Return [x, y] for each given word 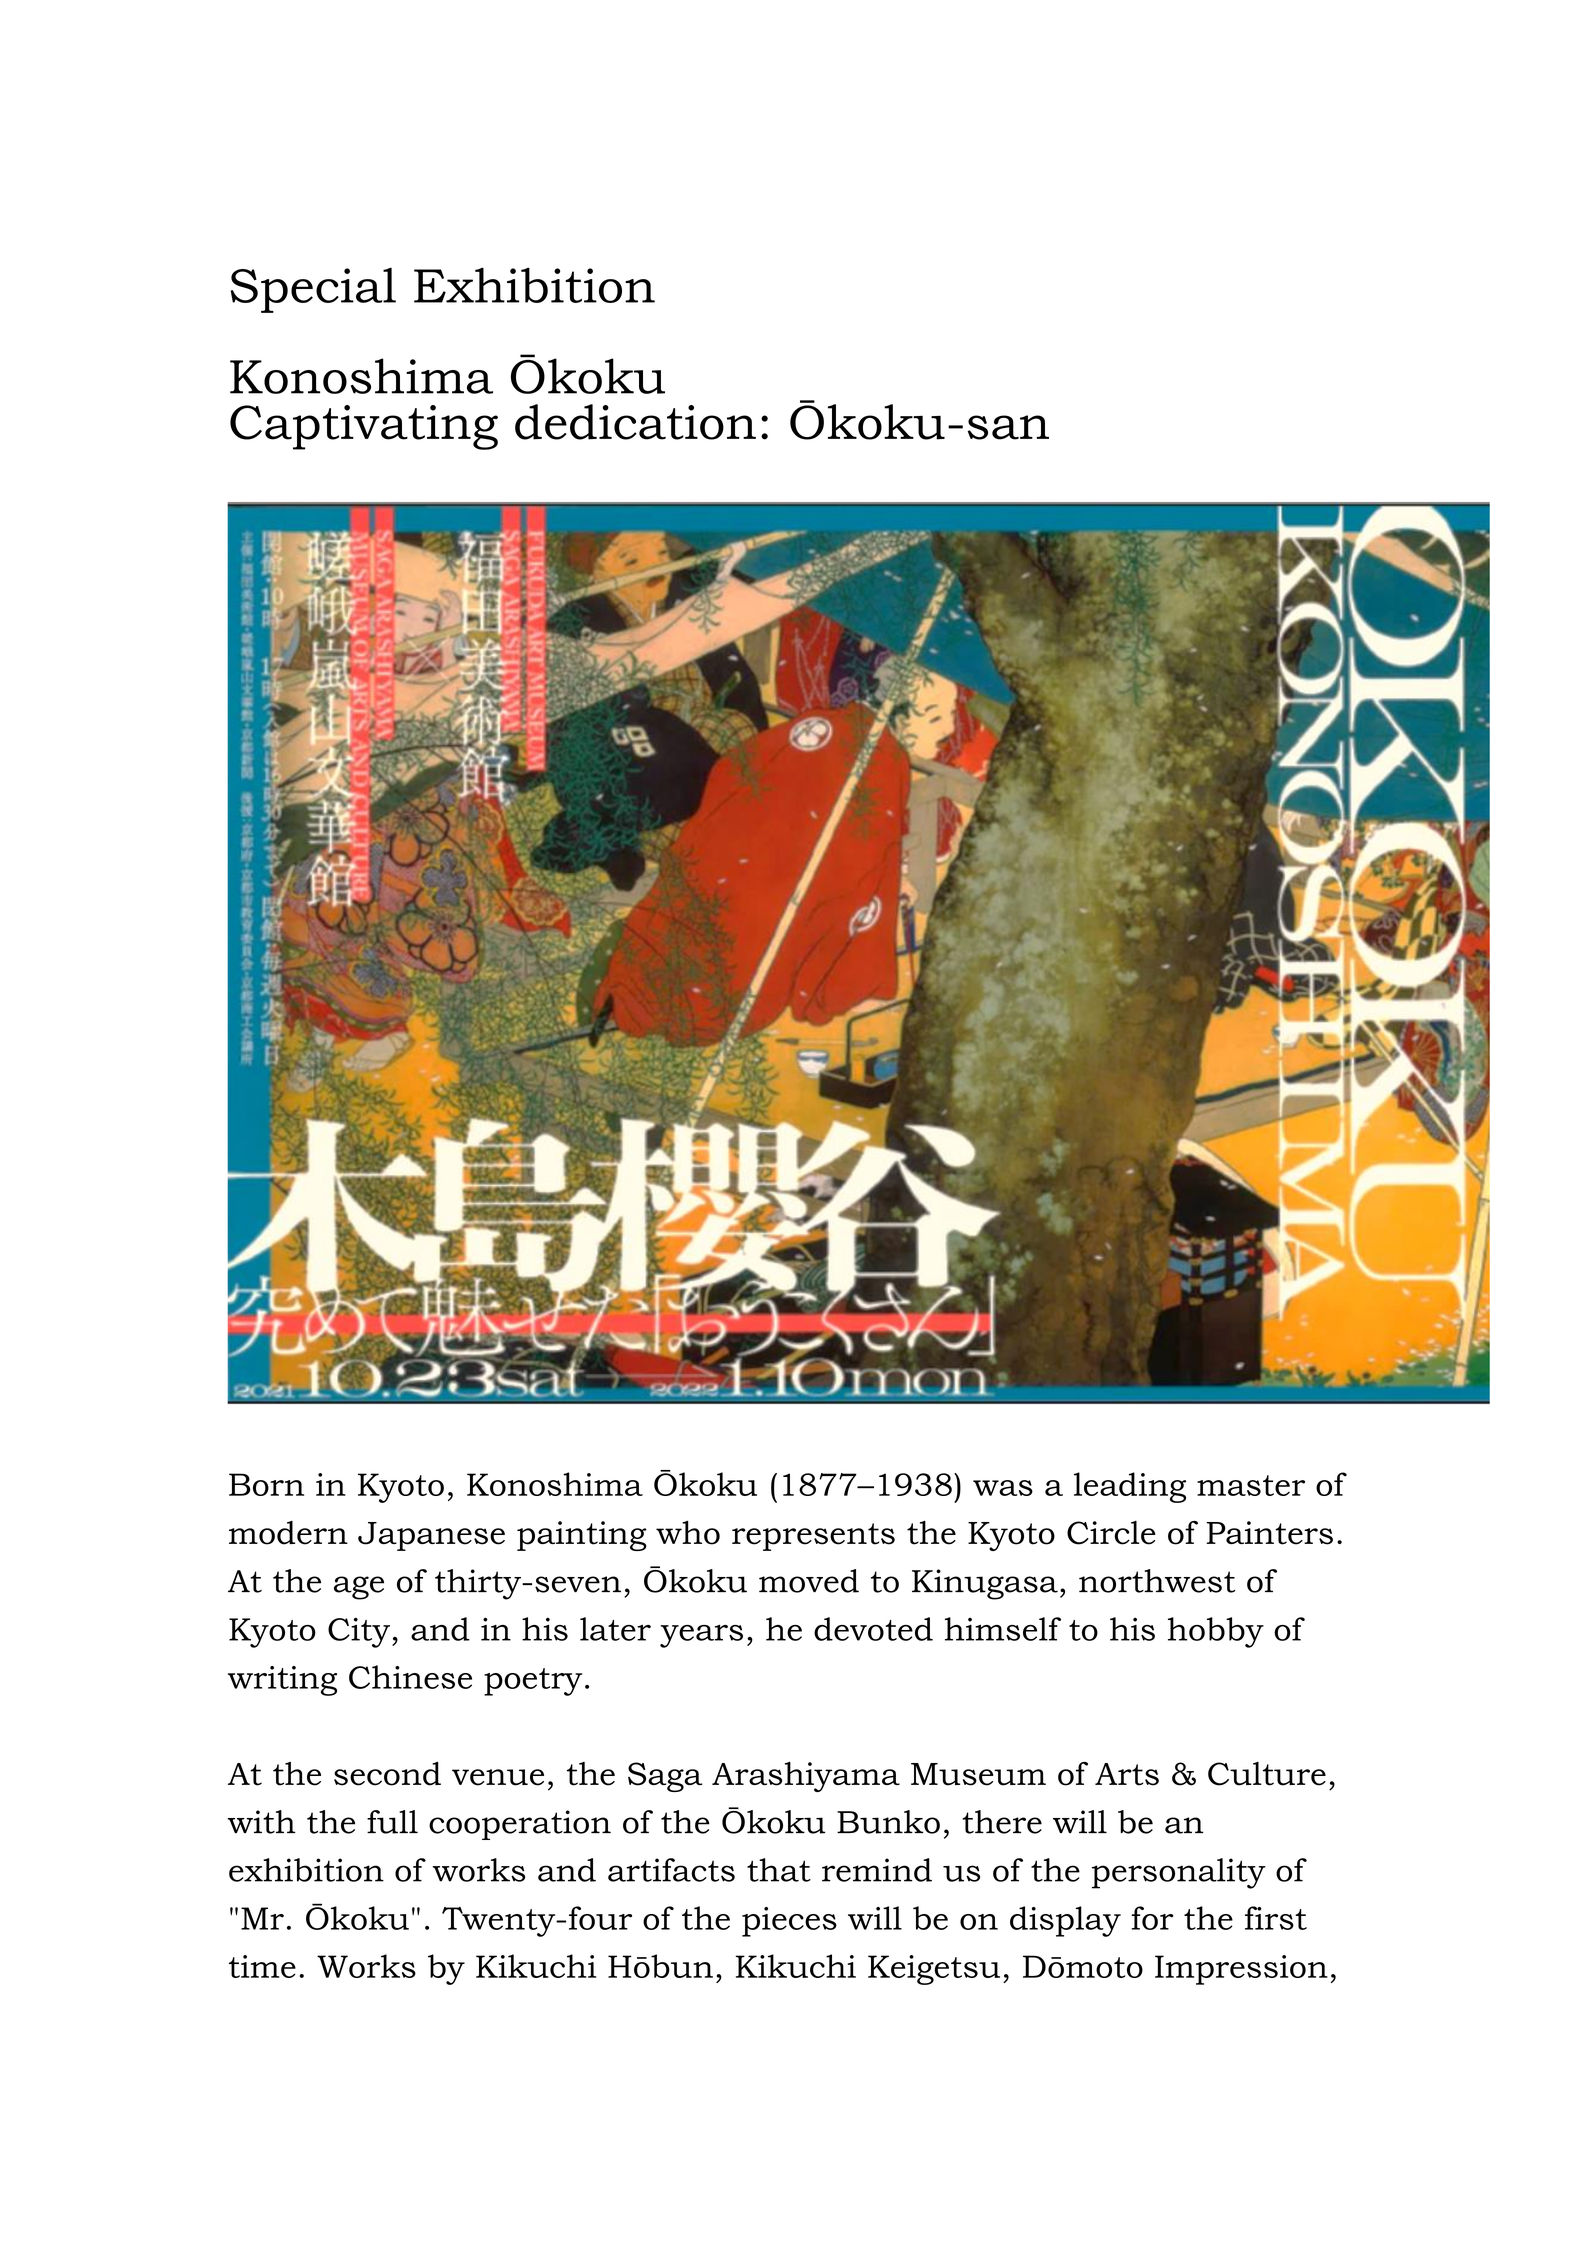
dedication [635, 422]
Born [266, 1484]
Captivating [364, 427]
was [1003, 1488]
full [392, 1822]
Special [313, 290]
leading [1130, 1487]
